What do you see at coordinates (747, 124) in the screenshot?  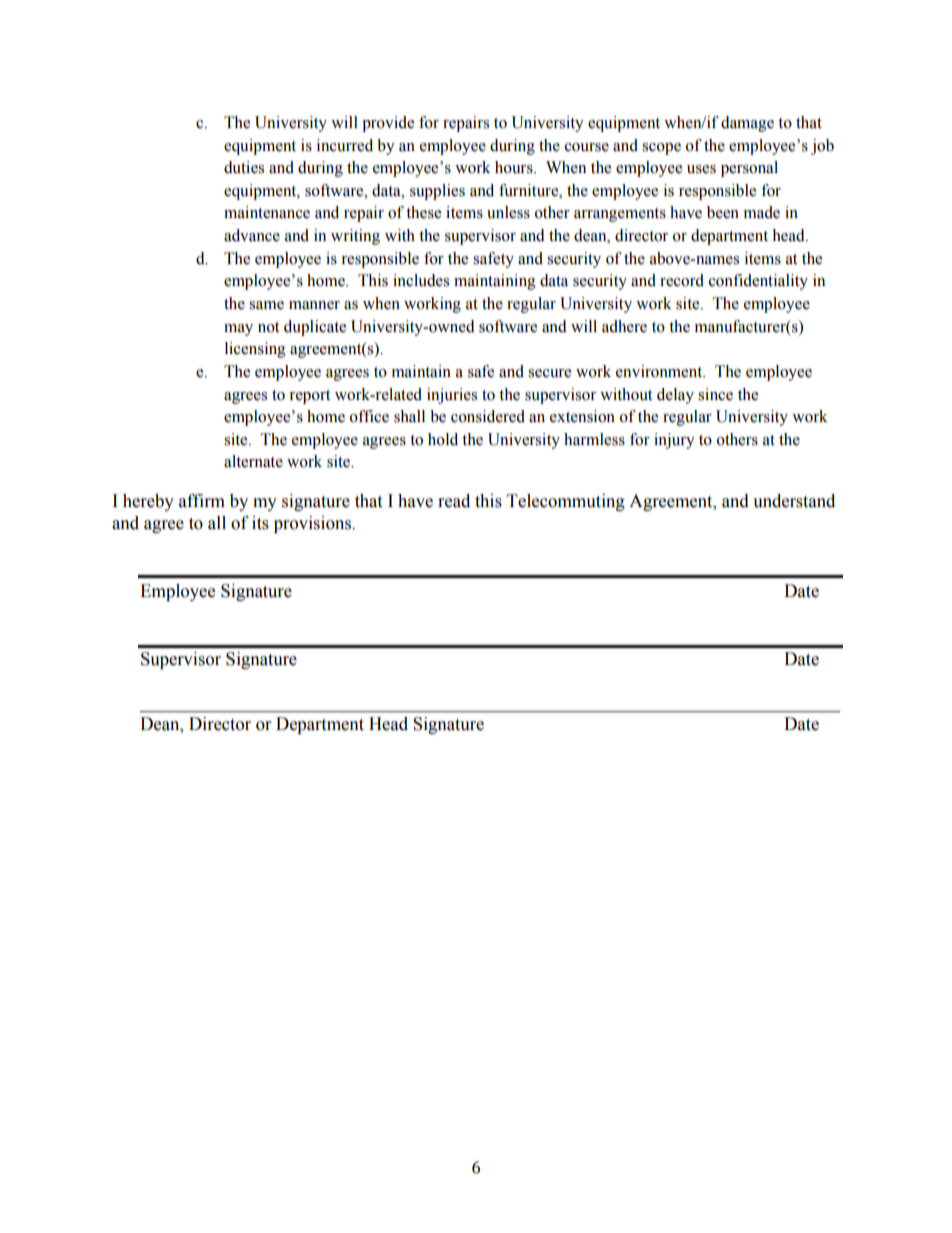 I see `damage` at bounding box center [747, 124].
